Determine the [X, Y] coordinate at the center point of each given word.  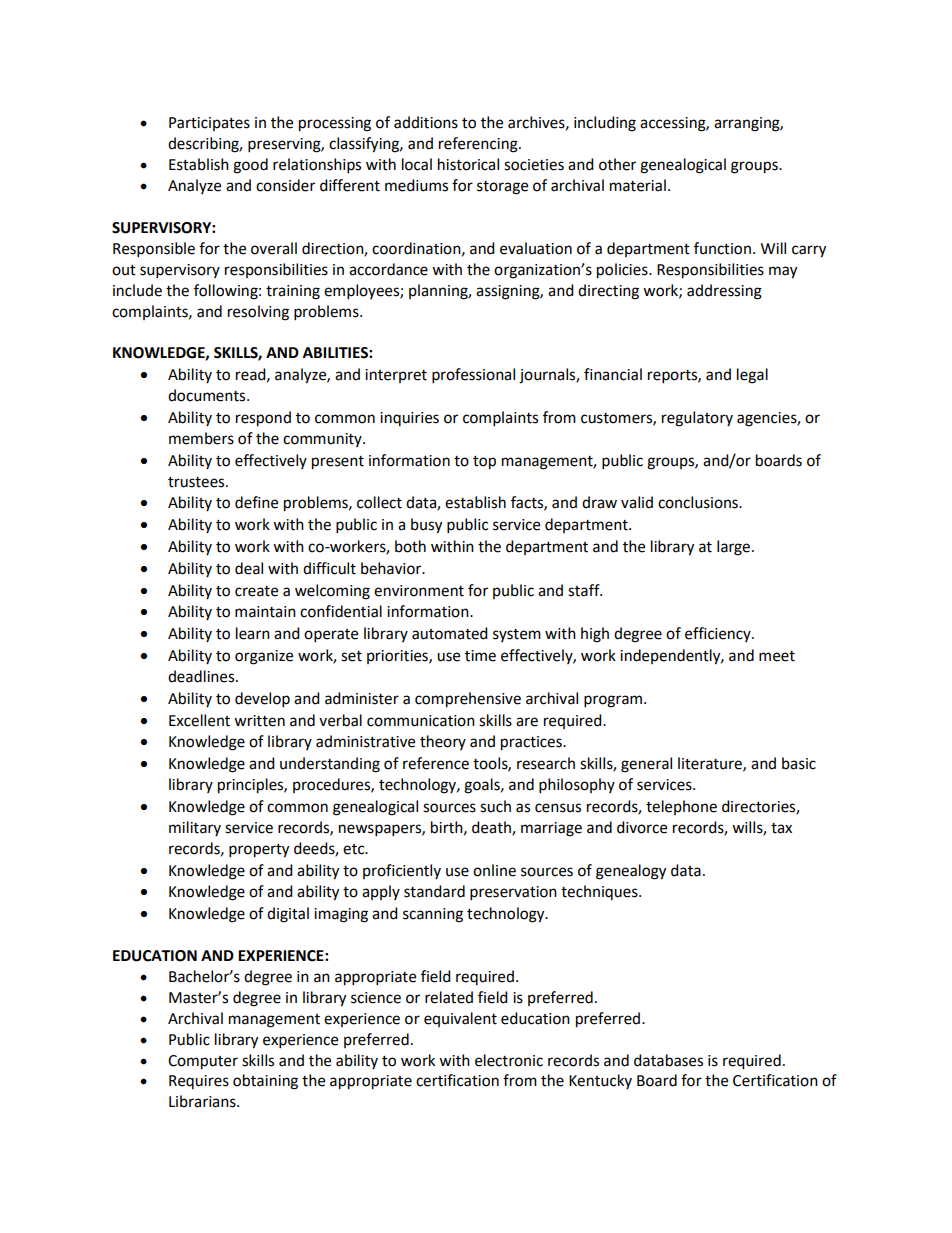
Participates [209, 124]
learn [253, 633]
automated [450, 633]
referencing [479, 145]
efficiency [719, 634]
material [638, 185]
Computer [203, 1062]
